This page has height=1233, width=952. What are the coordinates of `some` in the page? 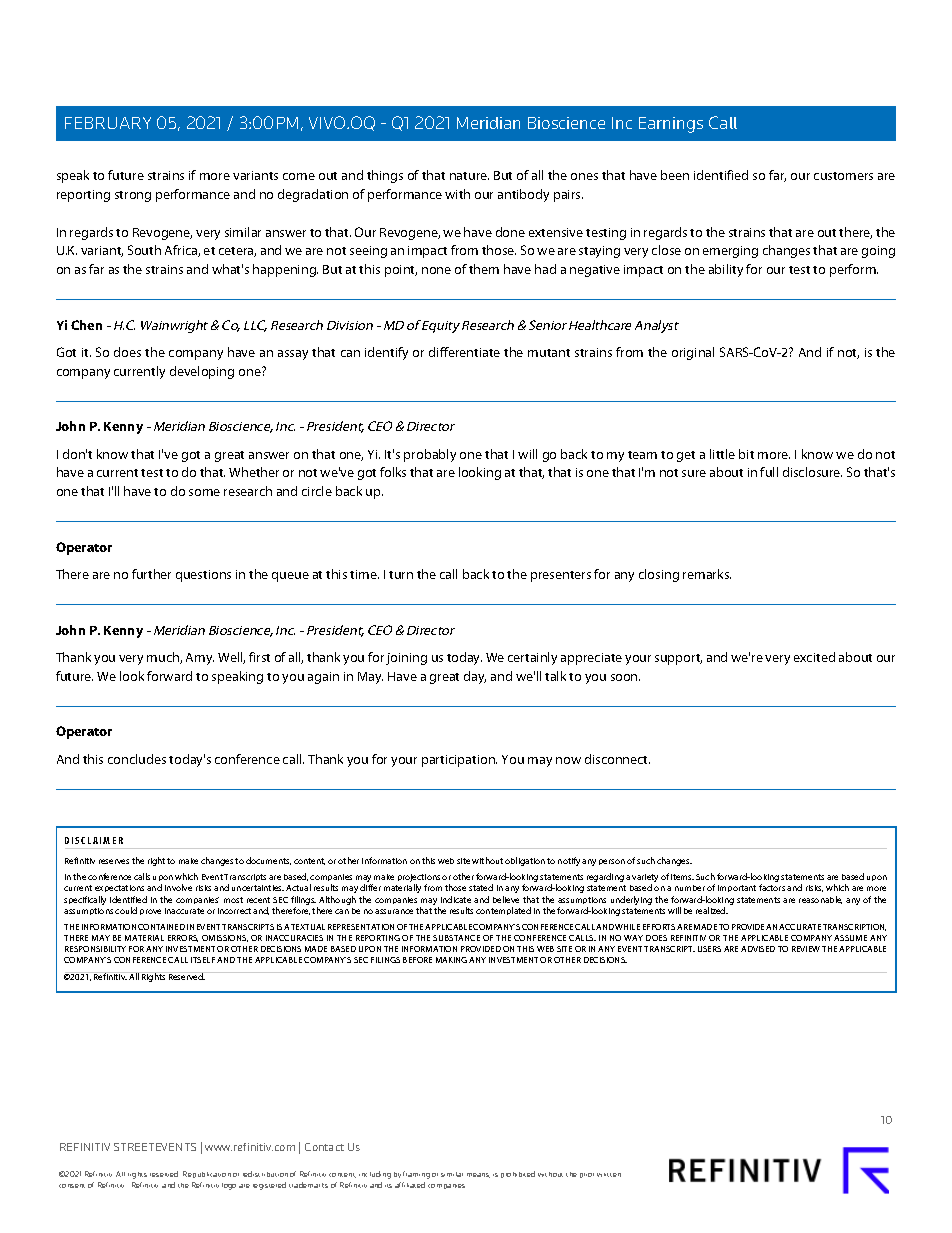 It's located at (204, 492).
